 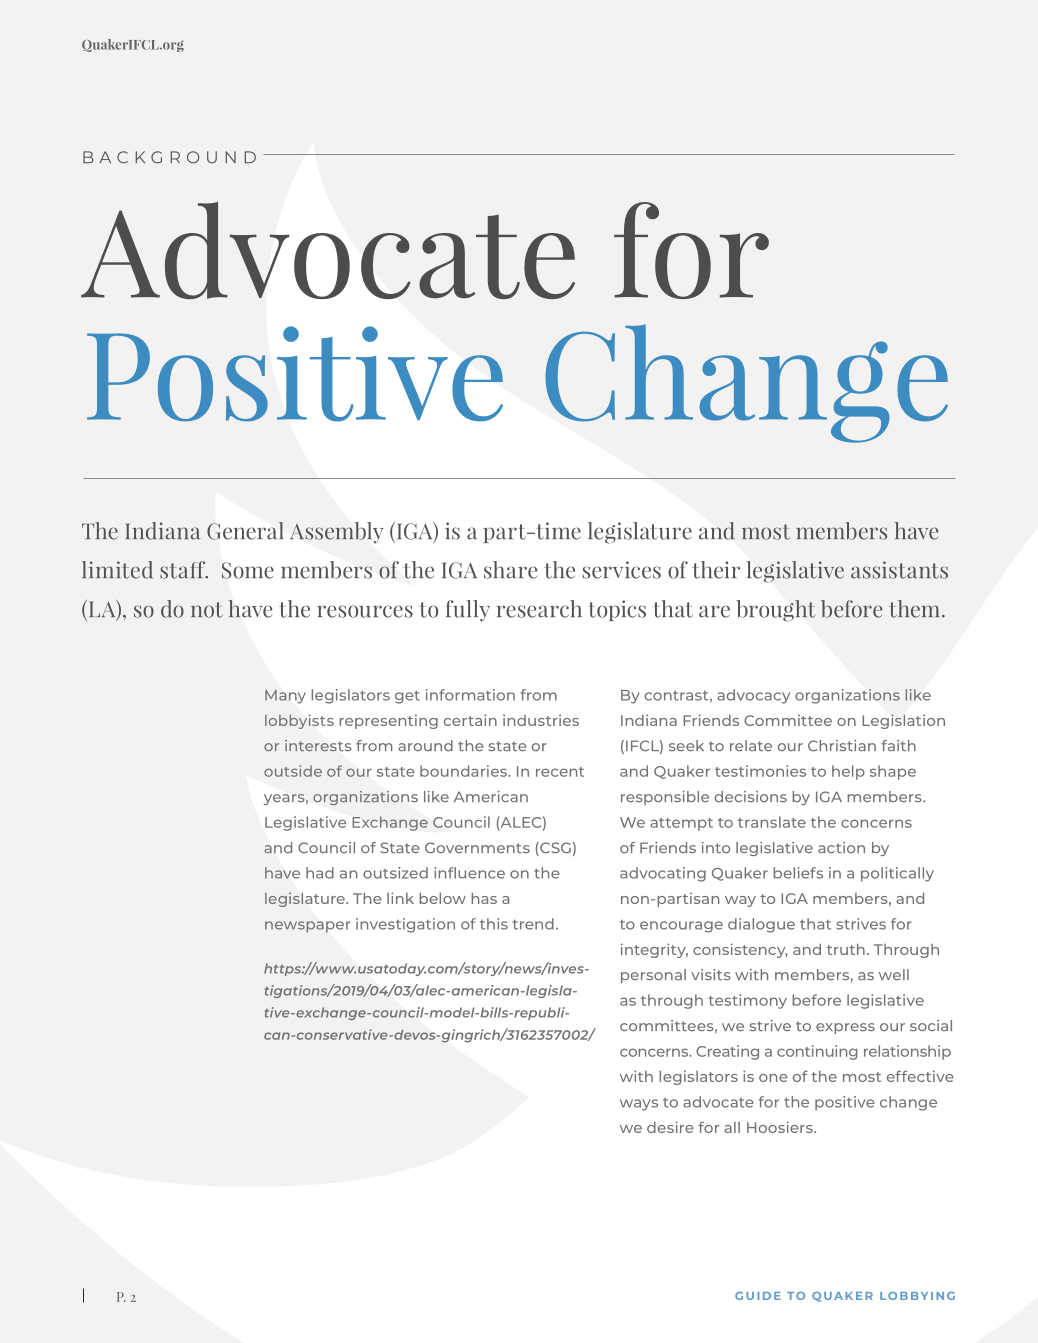 I want to click on General, so click(x=245, y=531).
